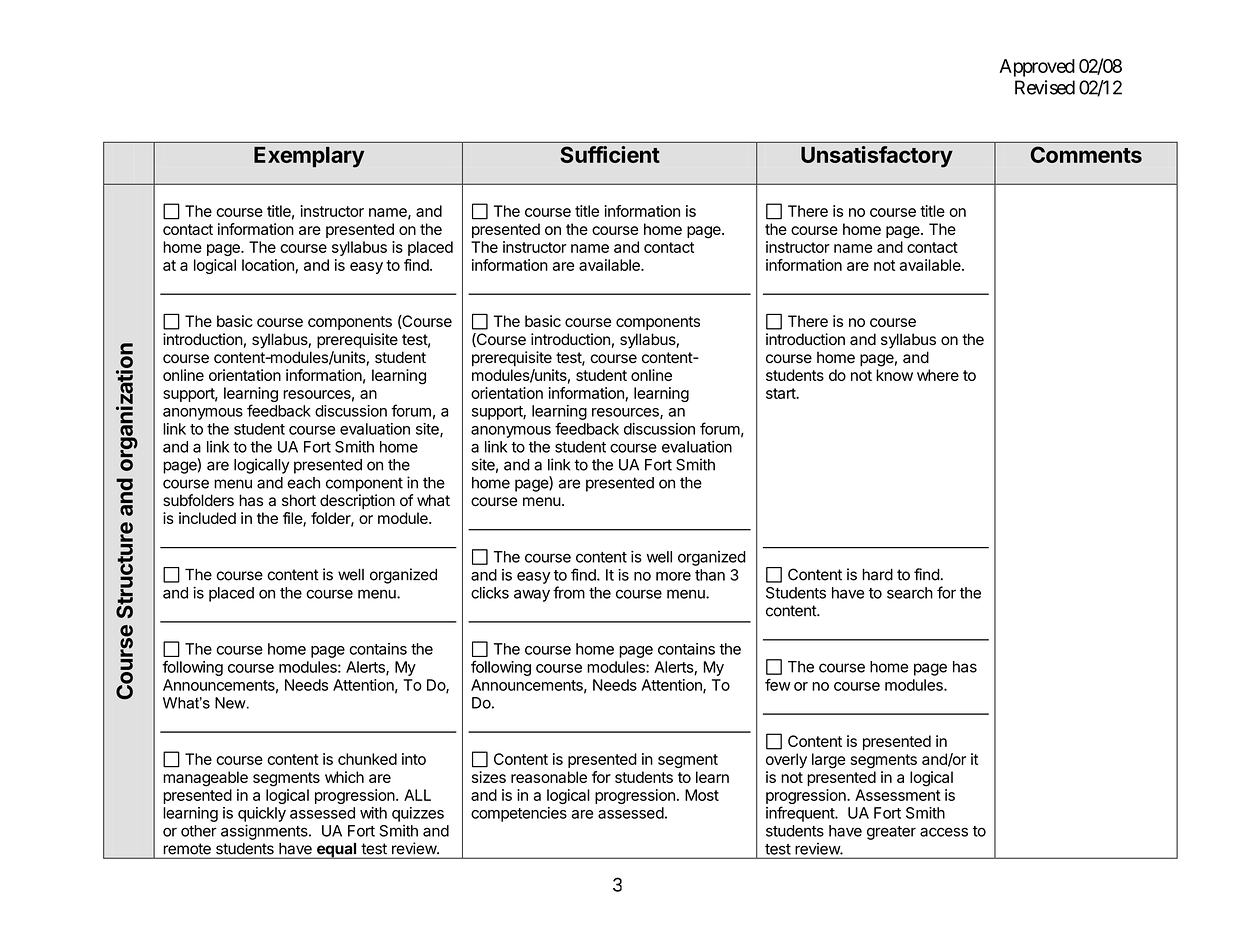 This page has width=1233, height=952. I want to click on more, so click(673, 576).
